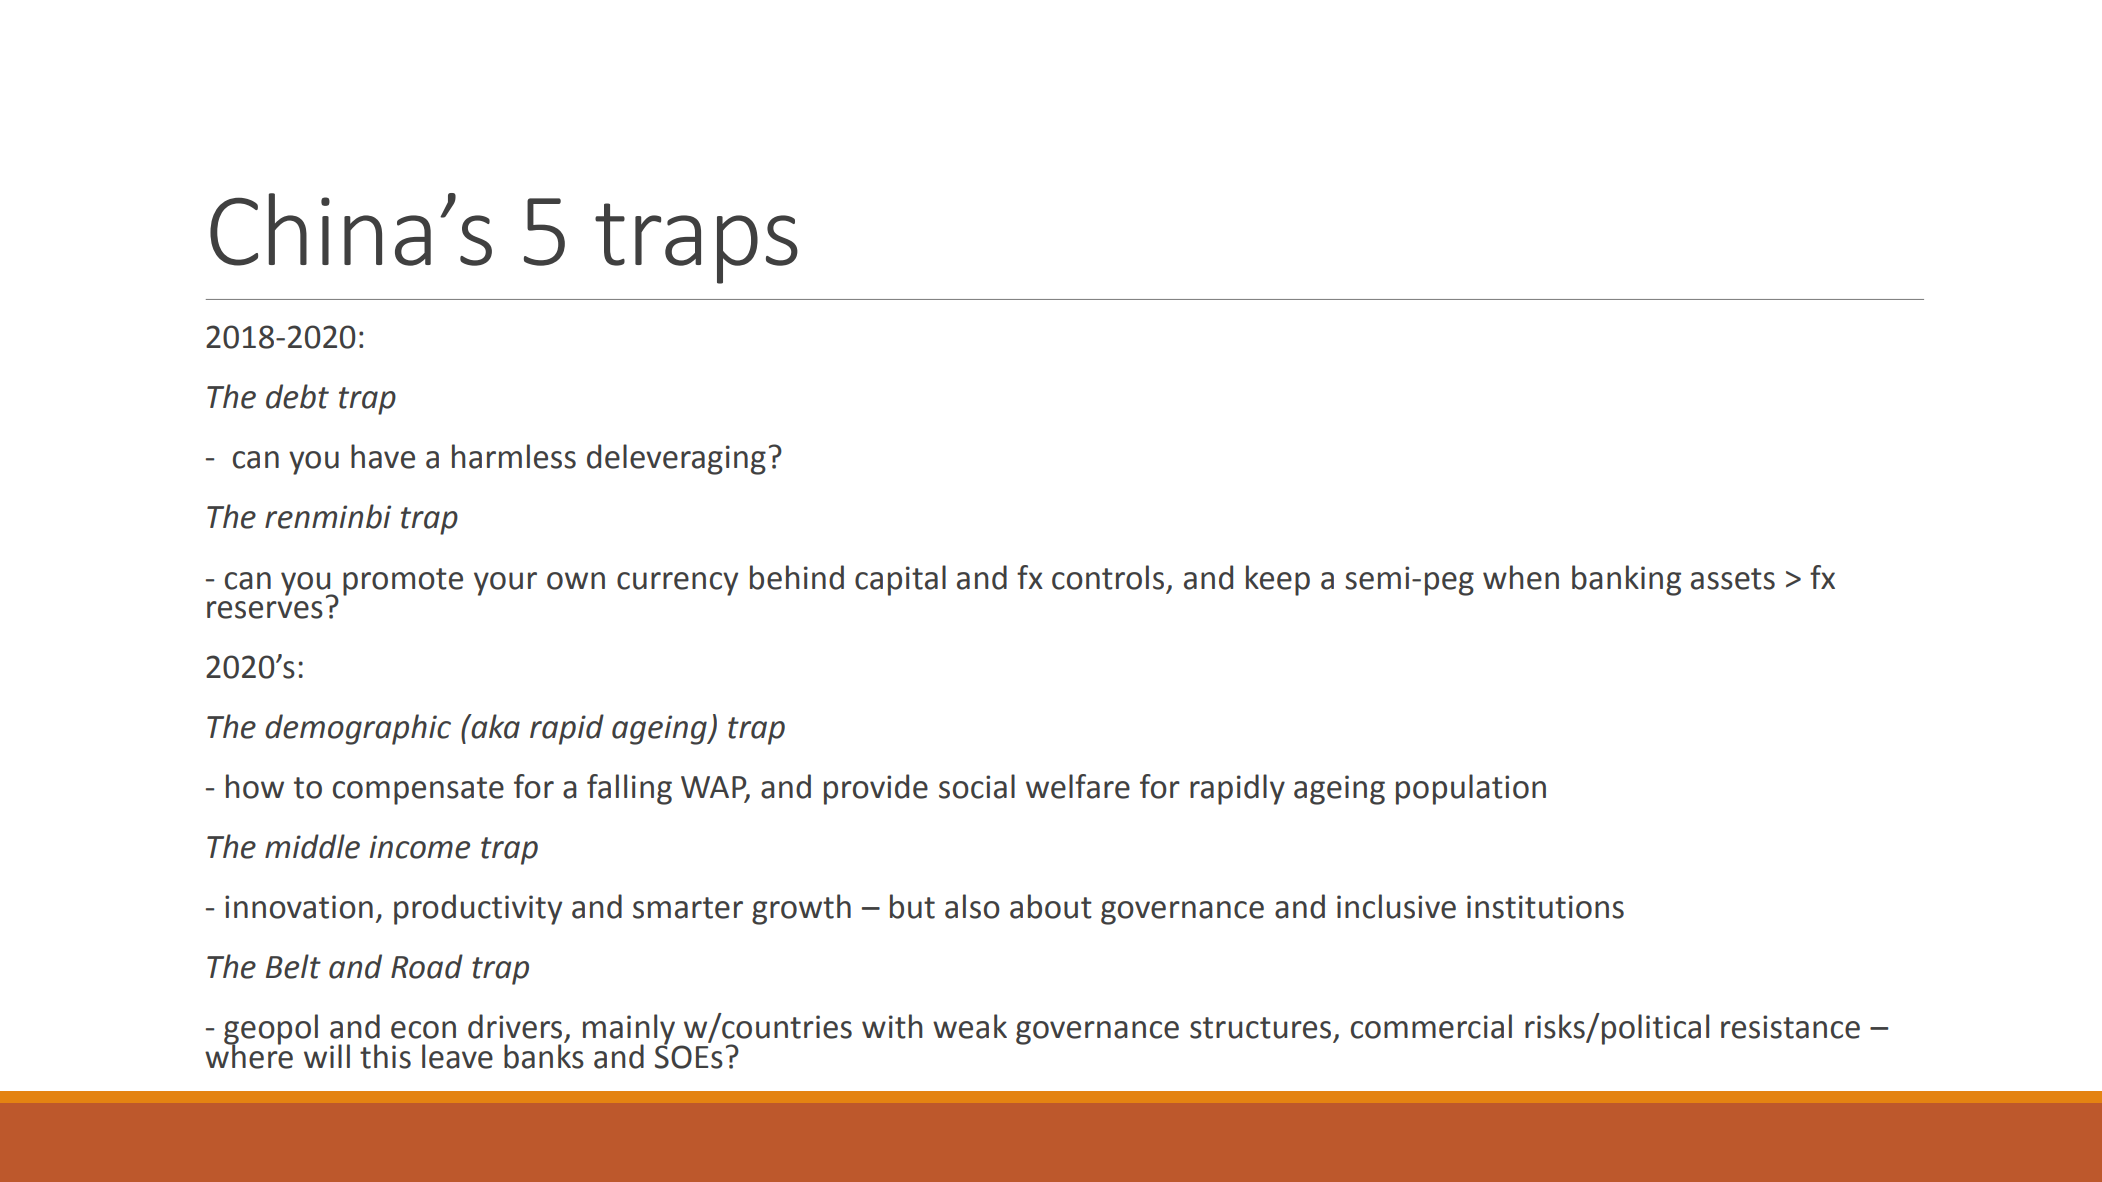 The width and height of the screenshot is (2102, 1182). What do you see at coordinates (423, 1030) in the screenshot?
I see `econ` at bounding box center [423, 1030].
